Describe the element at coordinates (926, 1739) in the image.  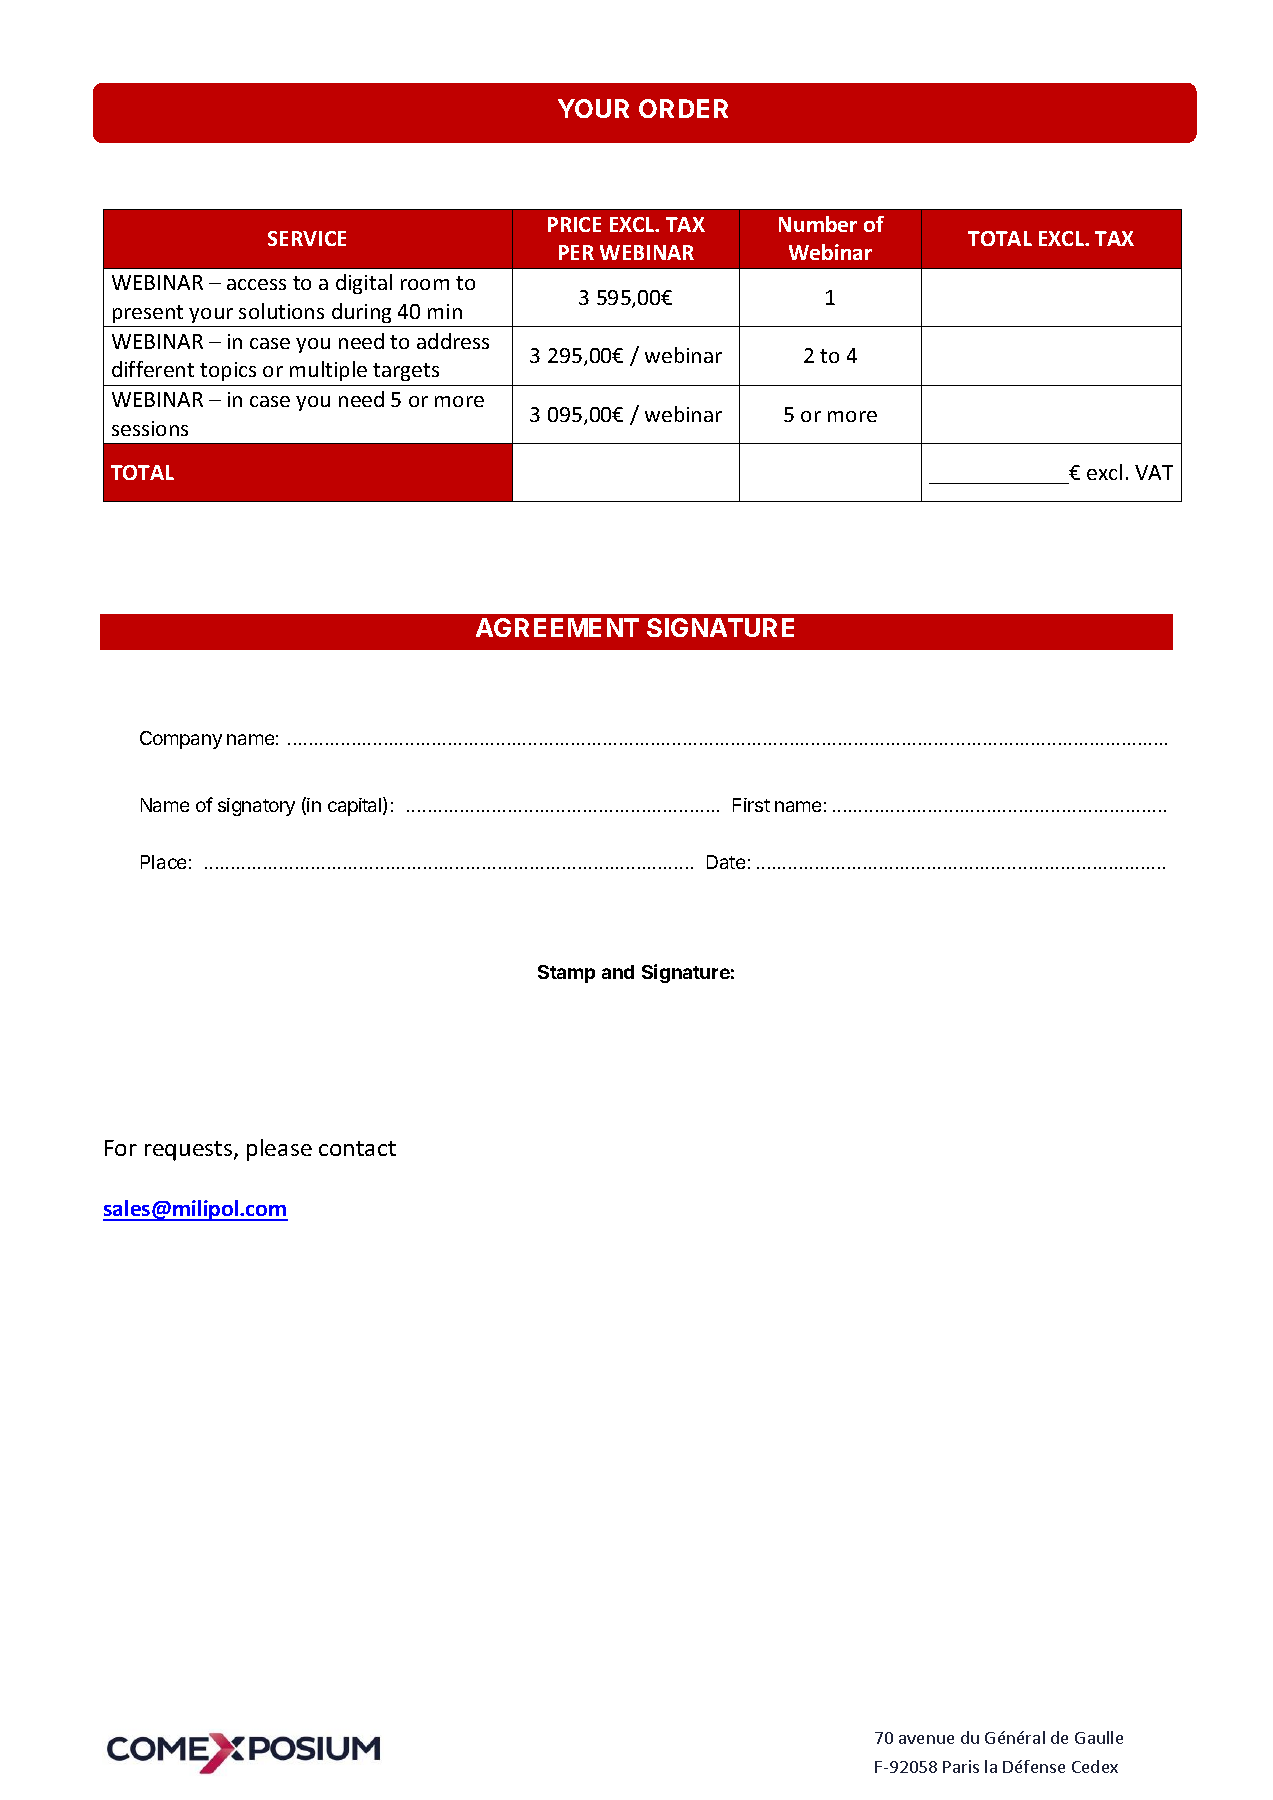
I see `avenue` at that location.
